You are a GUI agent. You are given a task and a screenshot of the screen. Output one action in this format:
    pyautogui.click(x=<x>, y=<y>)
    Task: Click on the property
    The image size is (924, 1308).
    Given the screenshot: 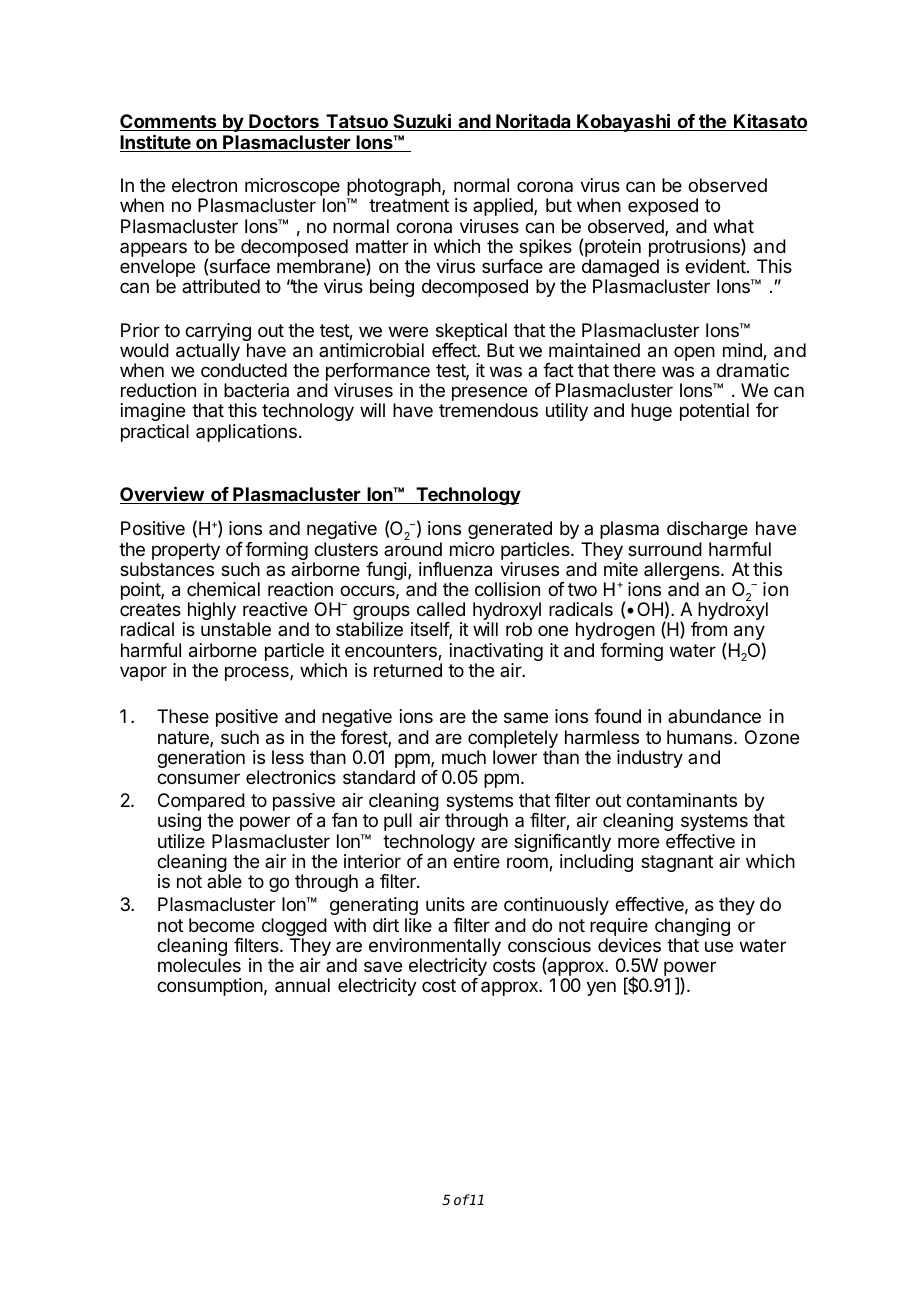 What is the action you would take?
    pyautogui.click(x=186, y=551)
